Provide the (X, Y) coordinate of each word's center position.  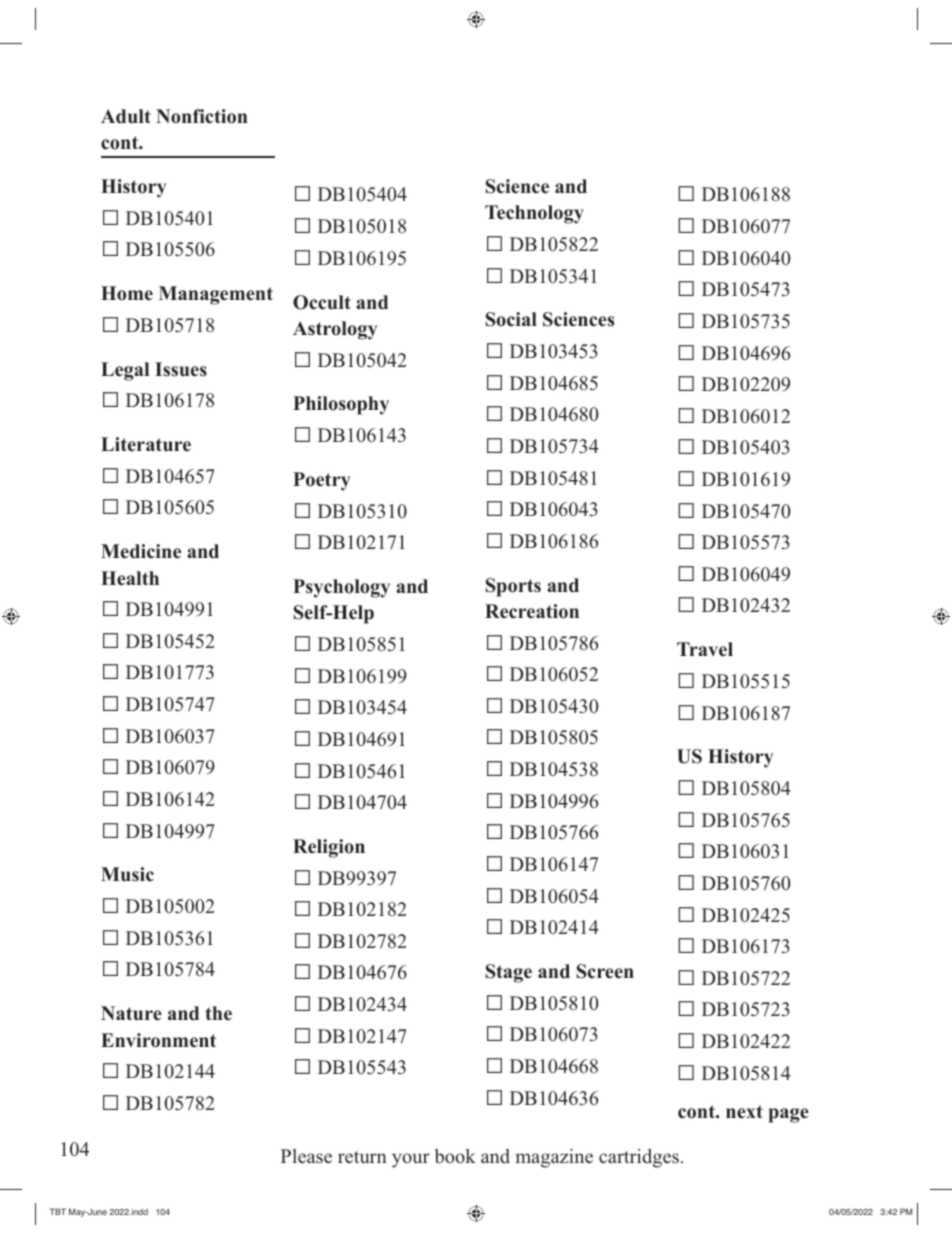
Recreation (532, 611)
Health (130, 578)
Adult (126, 116)
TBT (58, 1211)
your (411, 1160)
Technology (534, 214)
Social (511, 319)
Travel (705, 649)
